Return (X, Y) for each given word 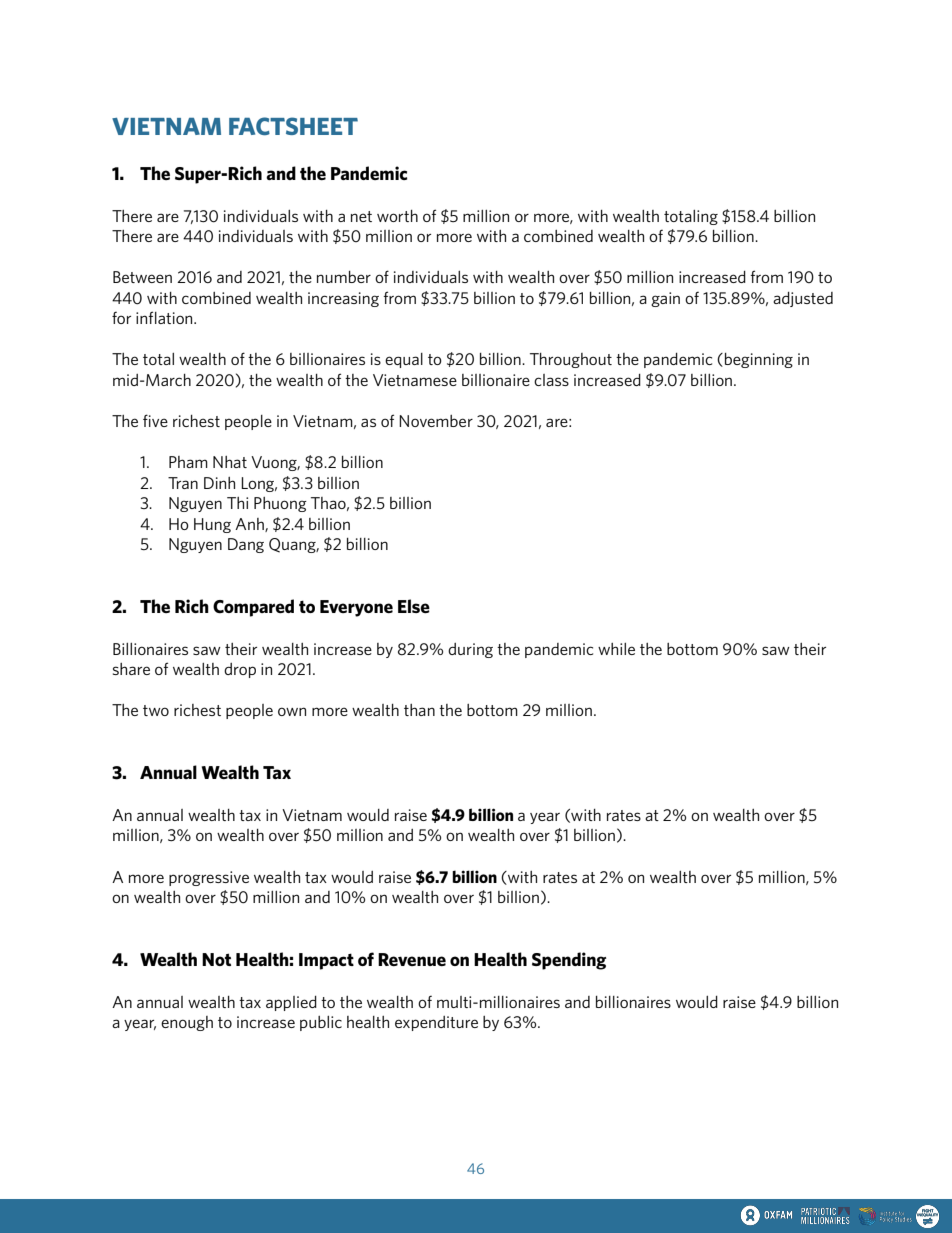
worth (397, 216)
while (616, 649)
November (436, 421)
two (156, 710)
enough (187, 1023)
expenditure (436, 1023)
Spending (569, 961)
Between (142, 277)
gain (665, 299)
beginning (759, 360)
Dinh (219, 483)
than (419, 710)
